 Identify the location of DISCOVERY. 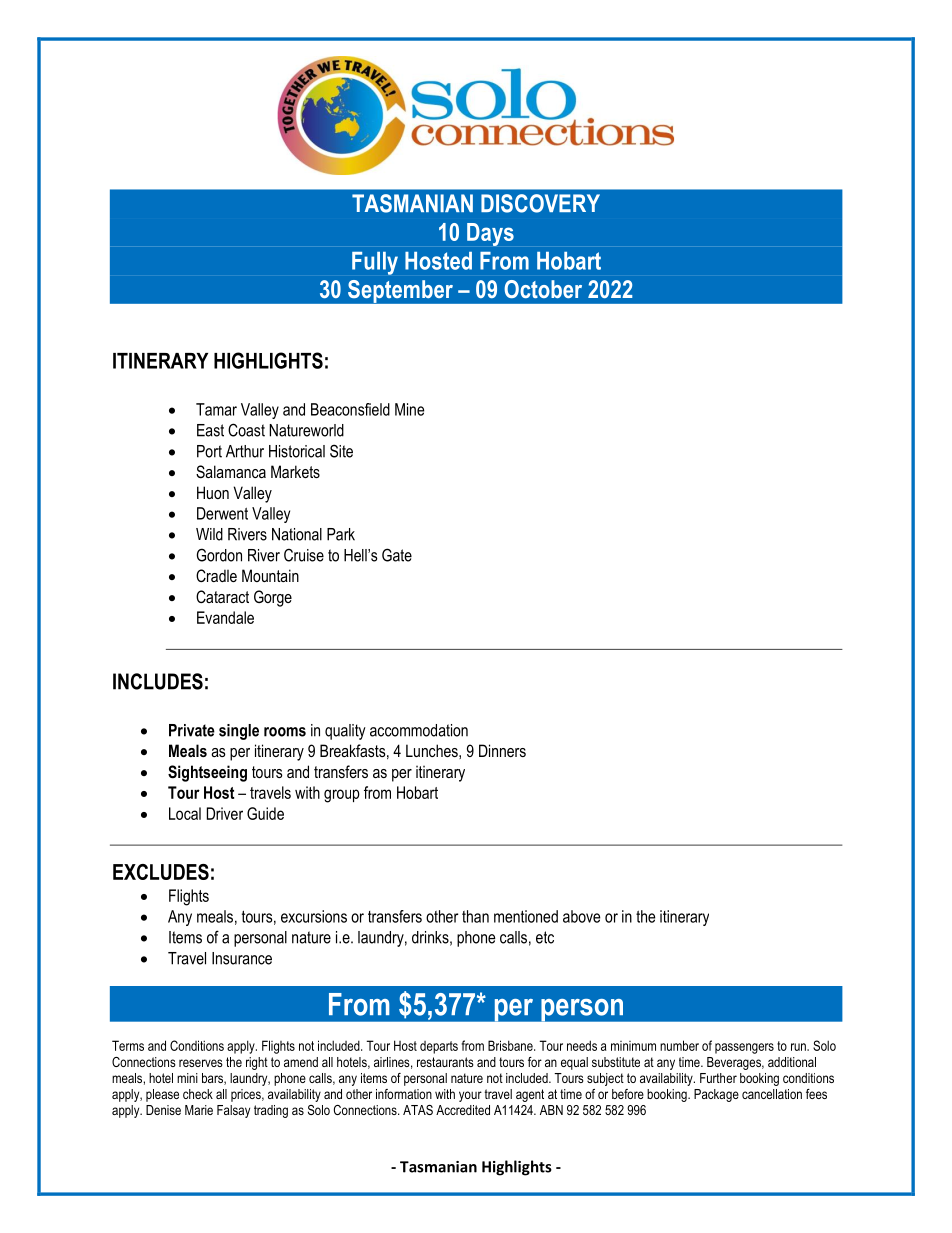
(540, 203).
